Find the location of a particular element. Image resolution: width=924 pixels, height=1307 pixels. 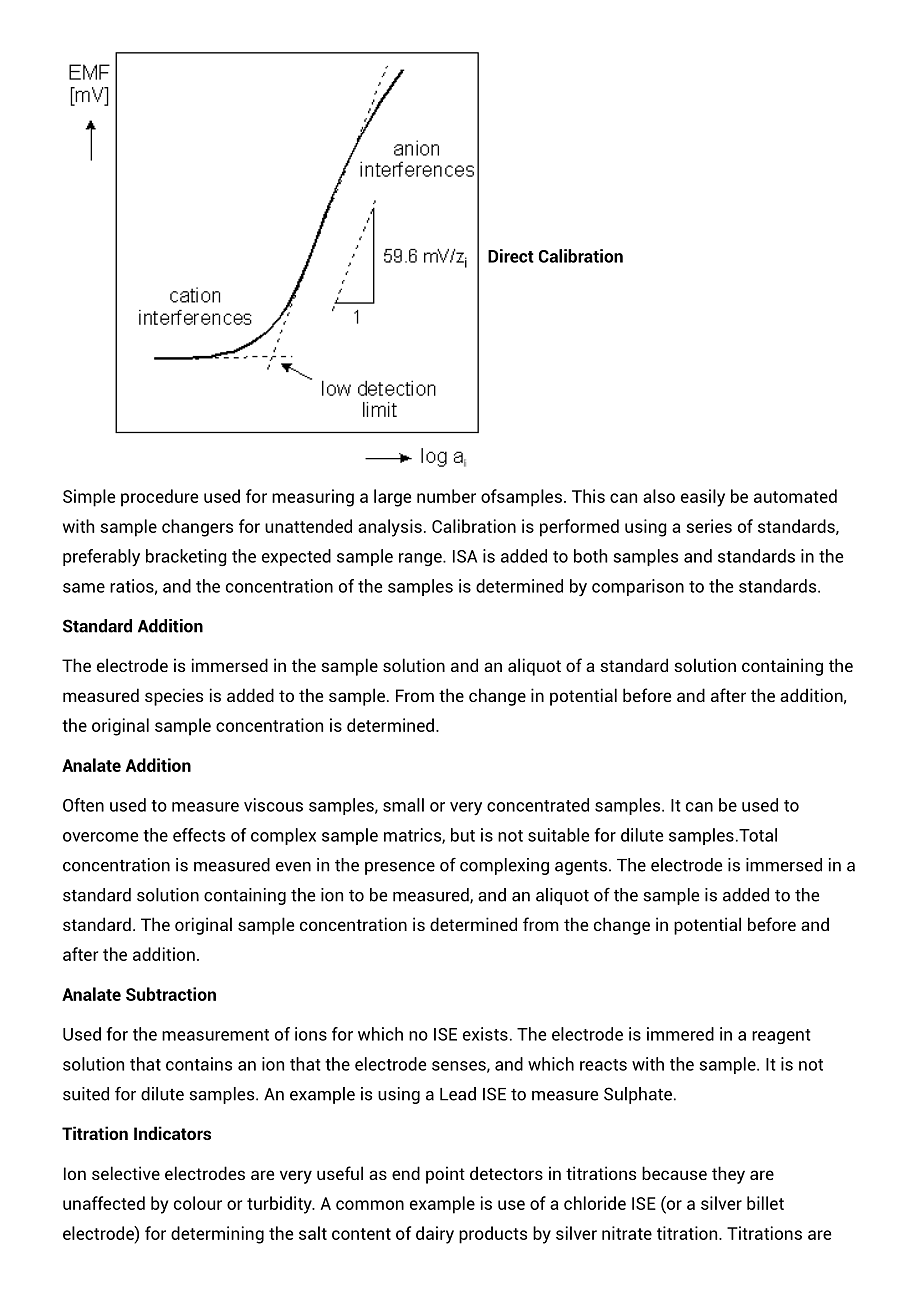

Direct is located at coordinates (511, 256).
